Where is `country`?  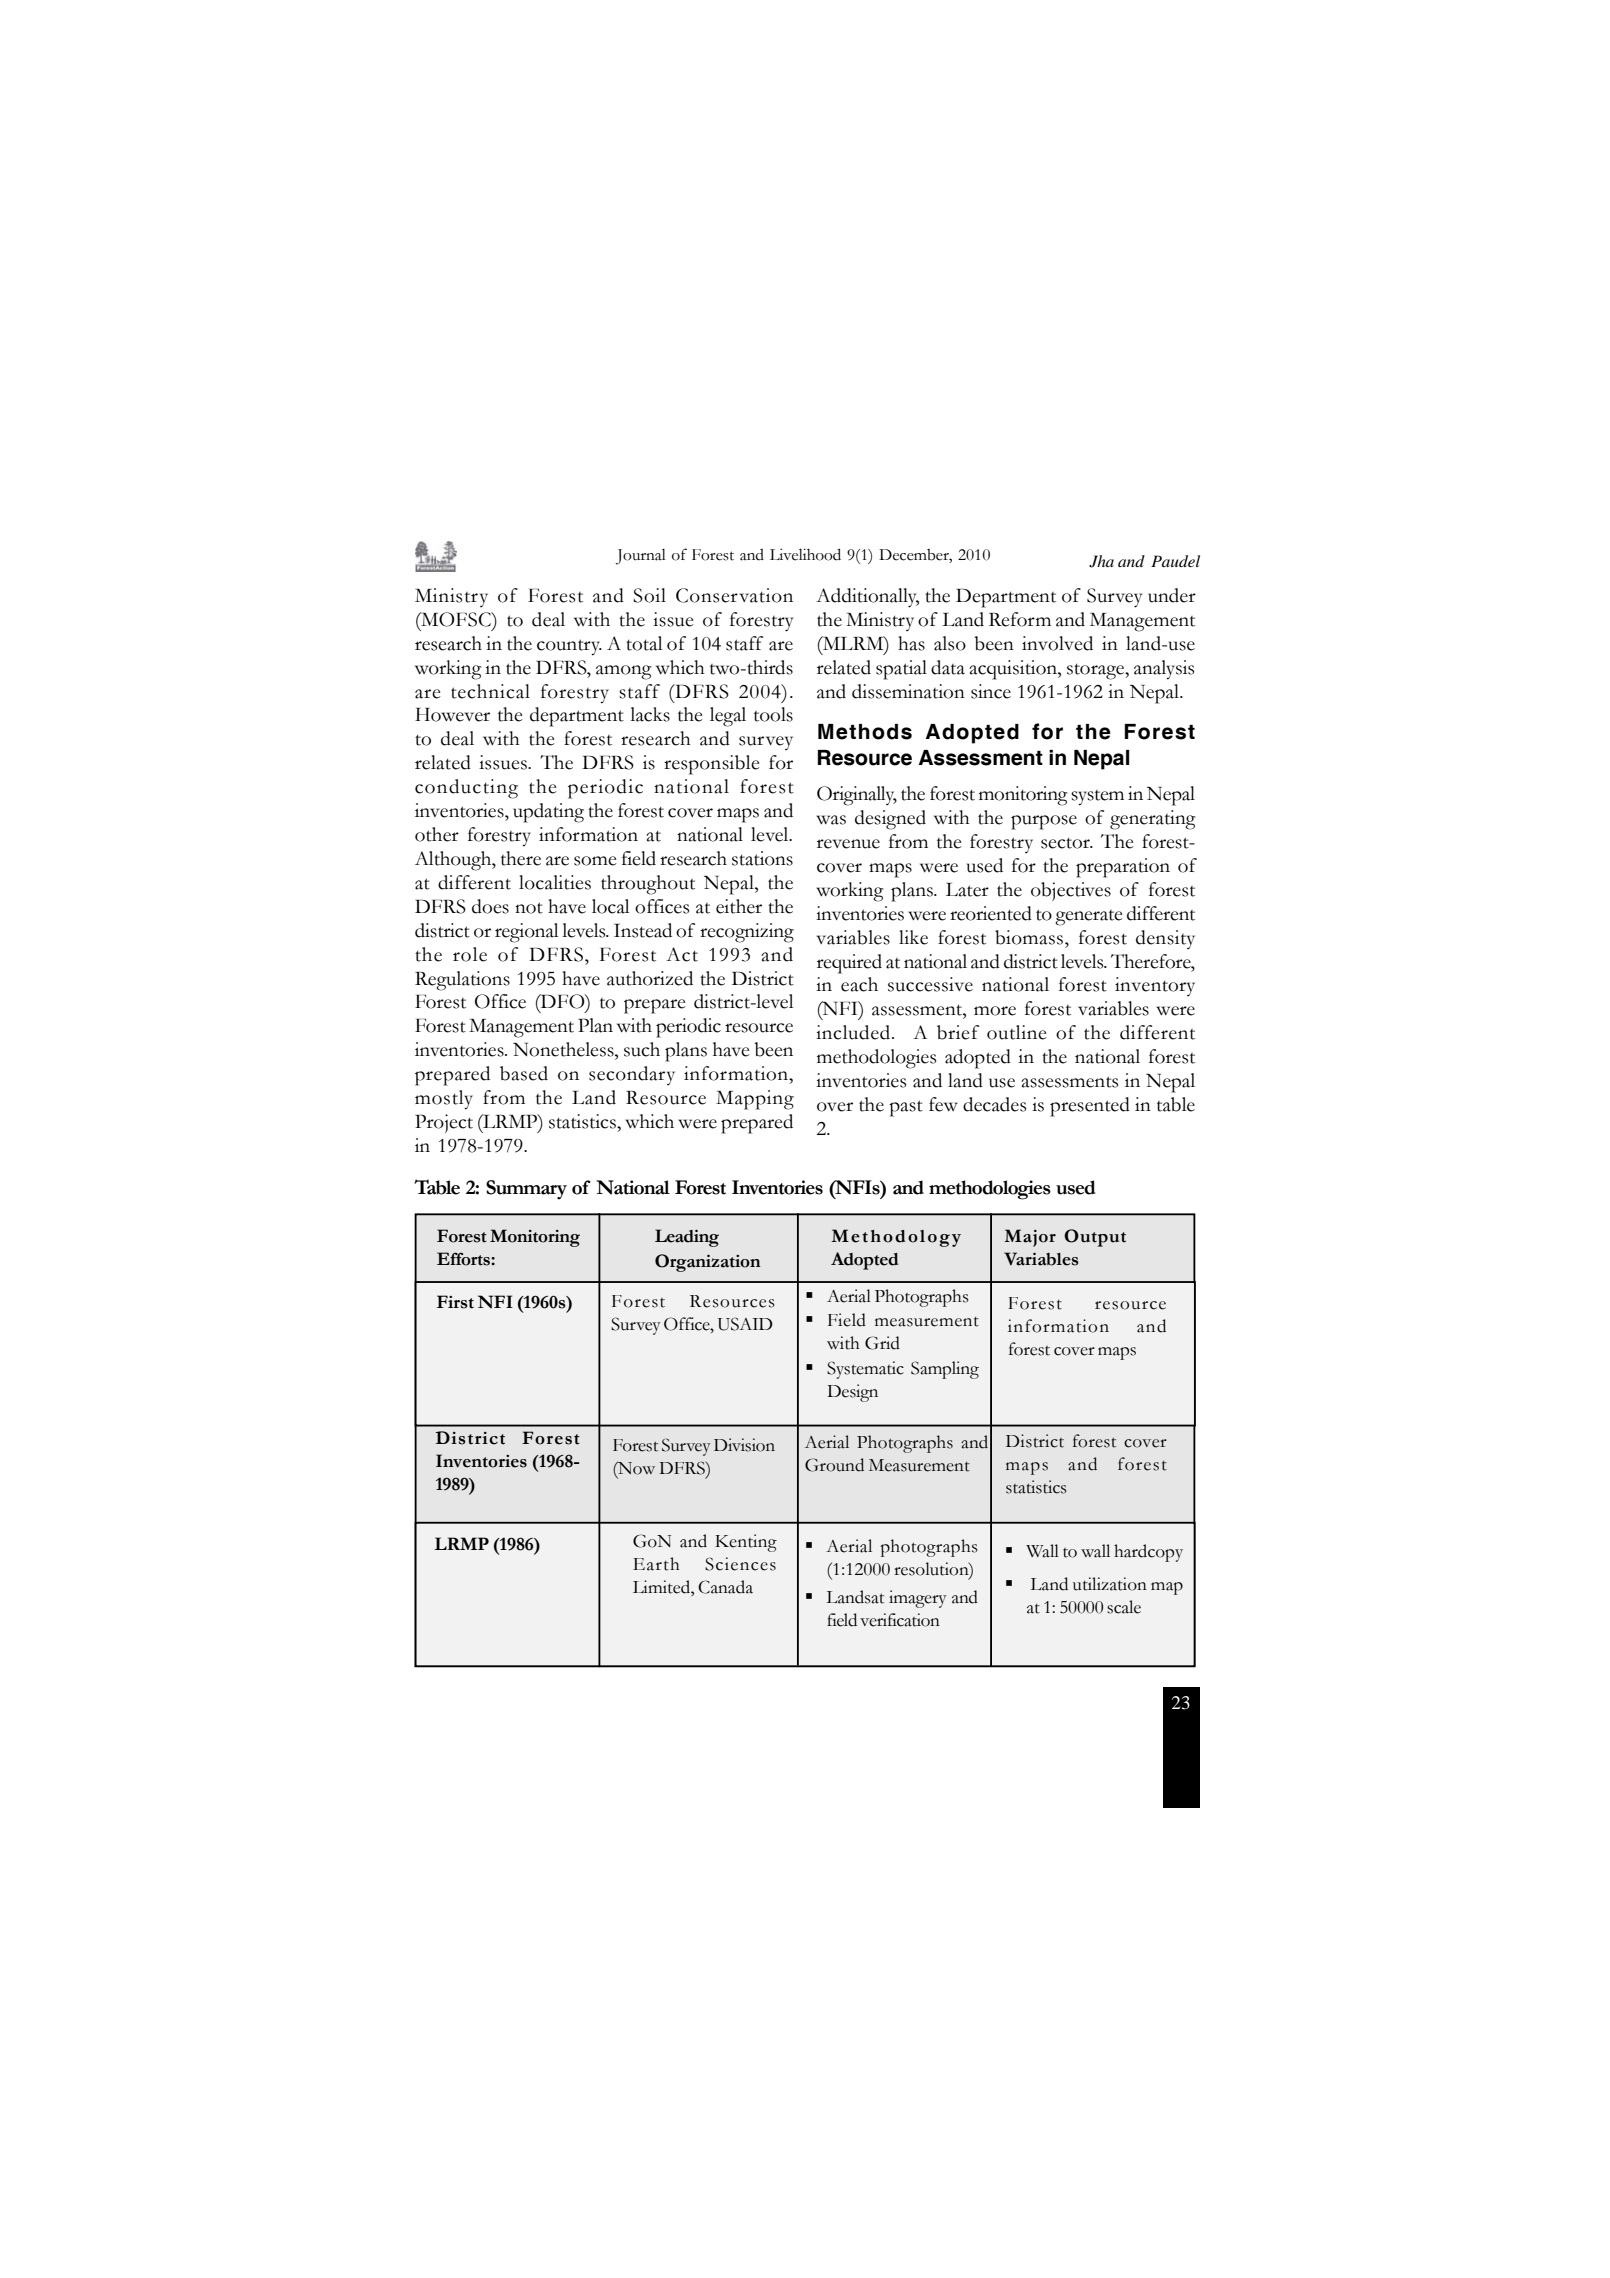 country is located at coordinates (569, 647).
